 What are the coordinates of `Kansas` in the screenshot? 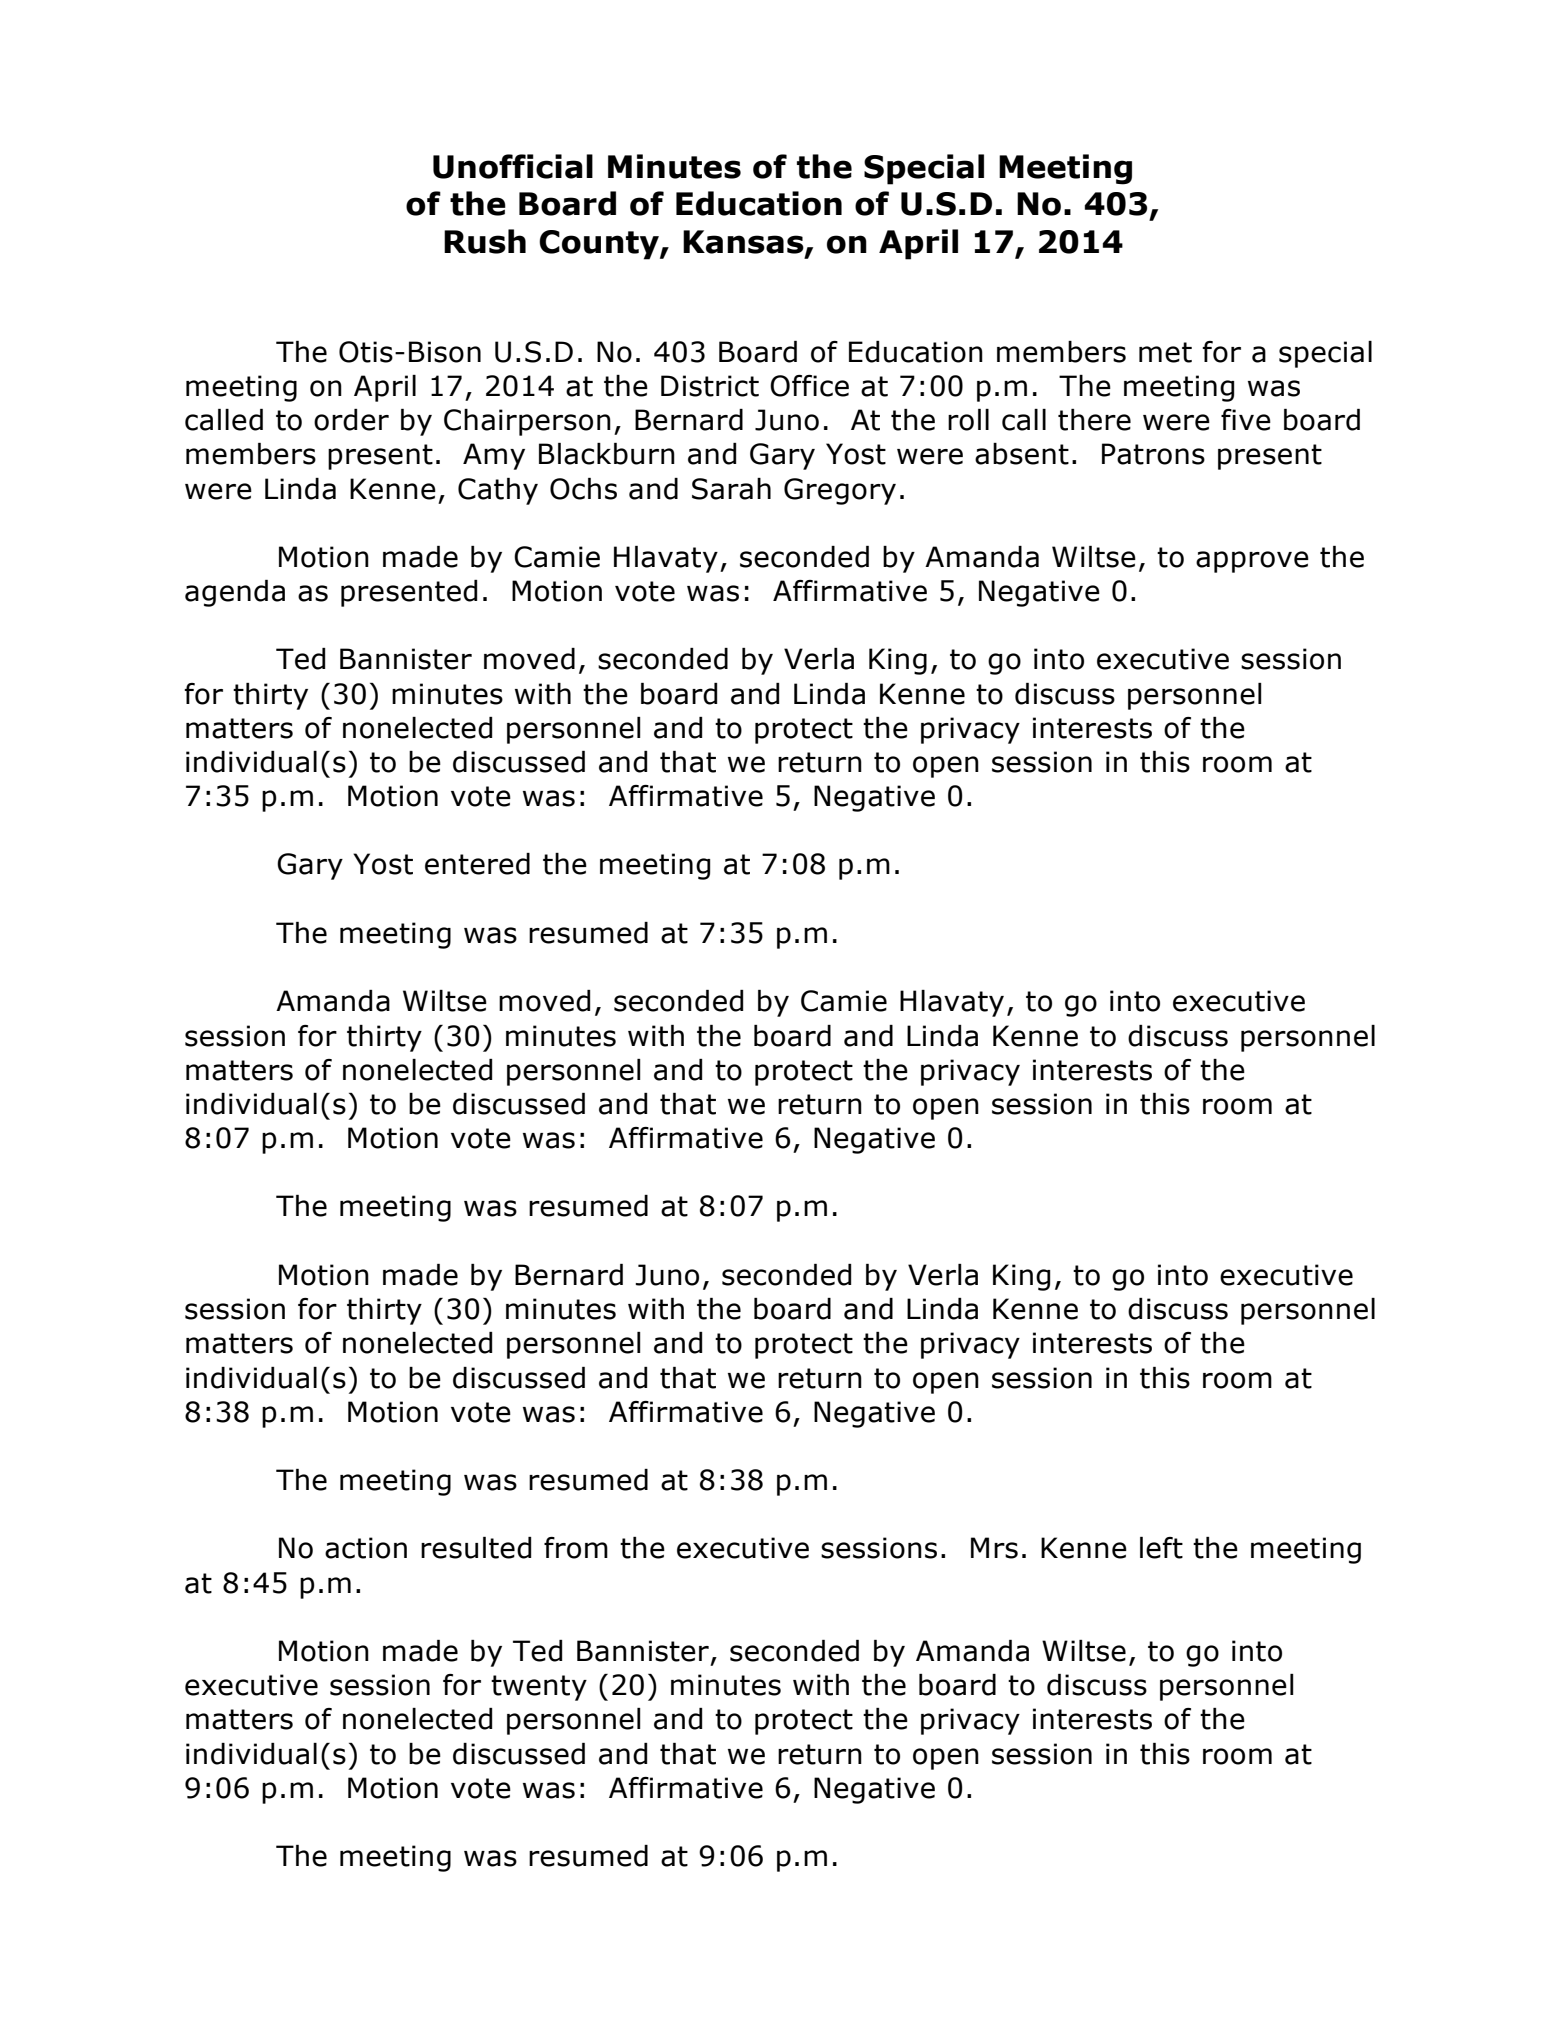 It's located at (744, 243).
